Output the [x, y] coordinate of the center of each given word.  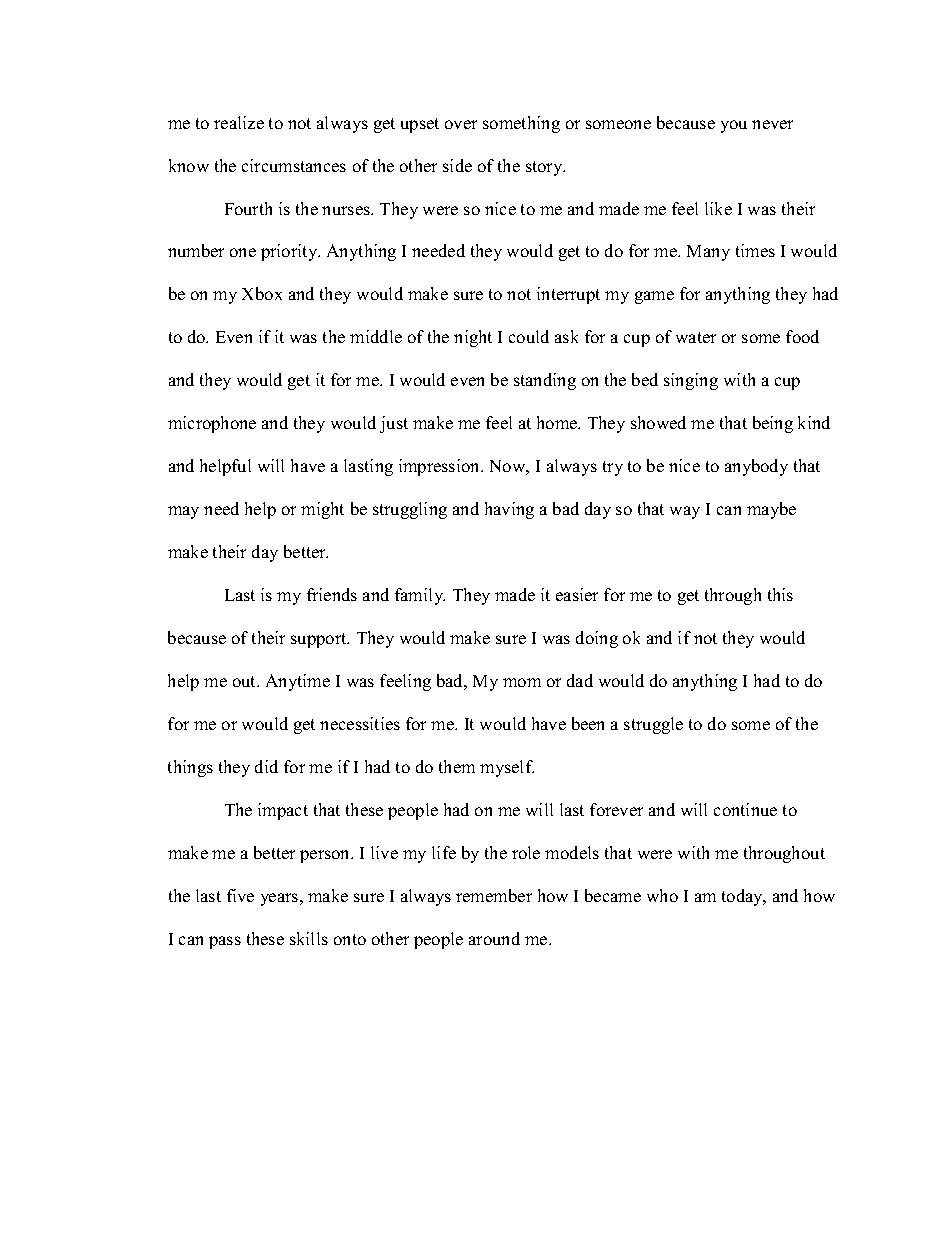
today [743, 897]
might [322, 510]
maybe [771, 510]
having [509, 510]
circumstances [294, 165]
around [494, 938]
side [457, 165]
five [240, 895]
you [734, 126]
